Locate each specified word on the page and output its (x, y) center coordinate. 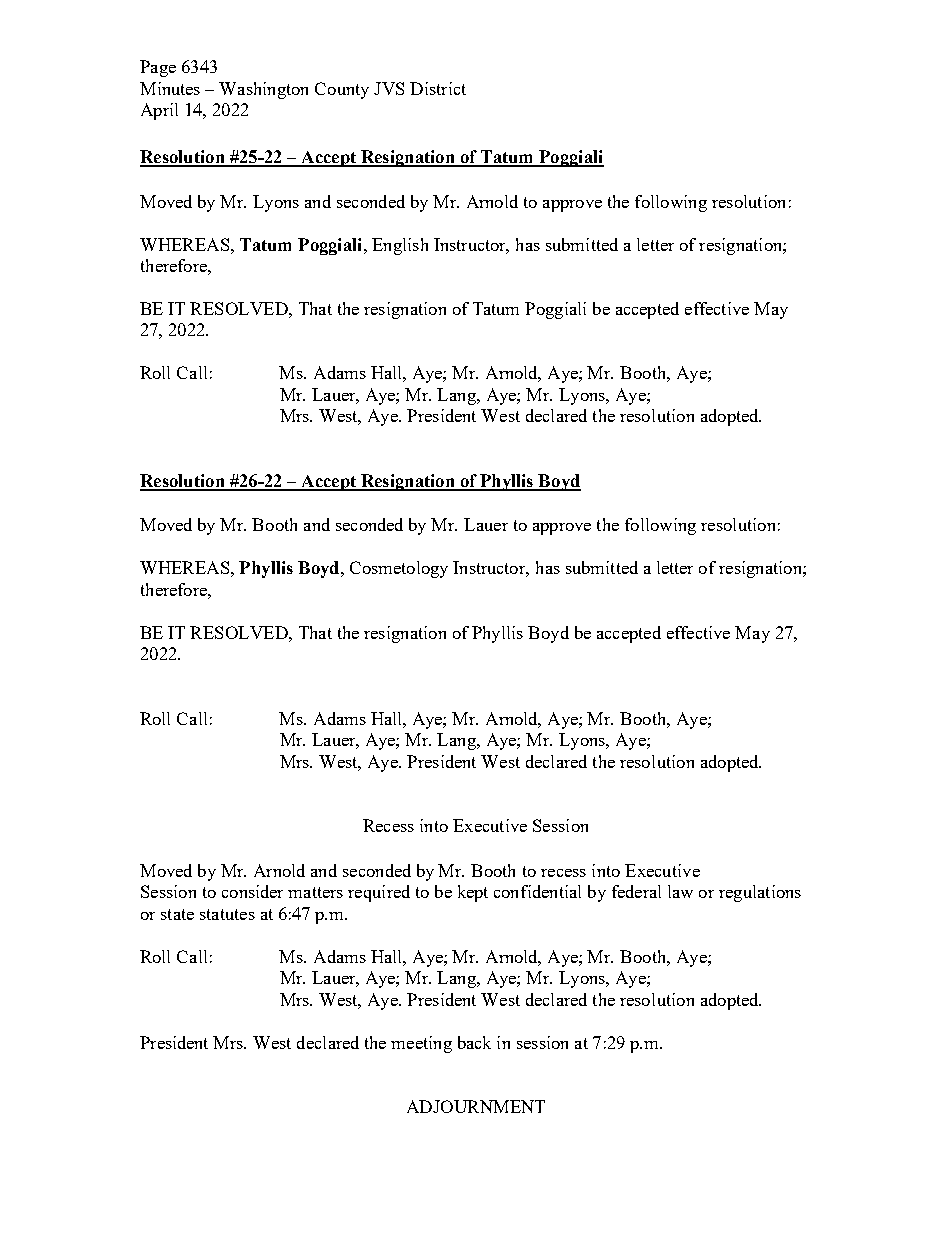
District (438, 88)
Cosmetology (399, 569)
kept (473, 893)
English (400, 246)
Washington (263, 90)
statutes (227, 914)
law (680, 891)
